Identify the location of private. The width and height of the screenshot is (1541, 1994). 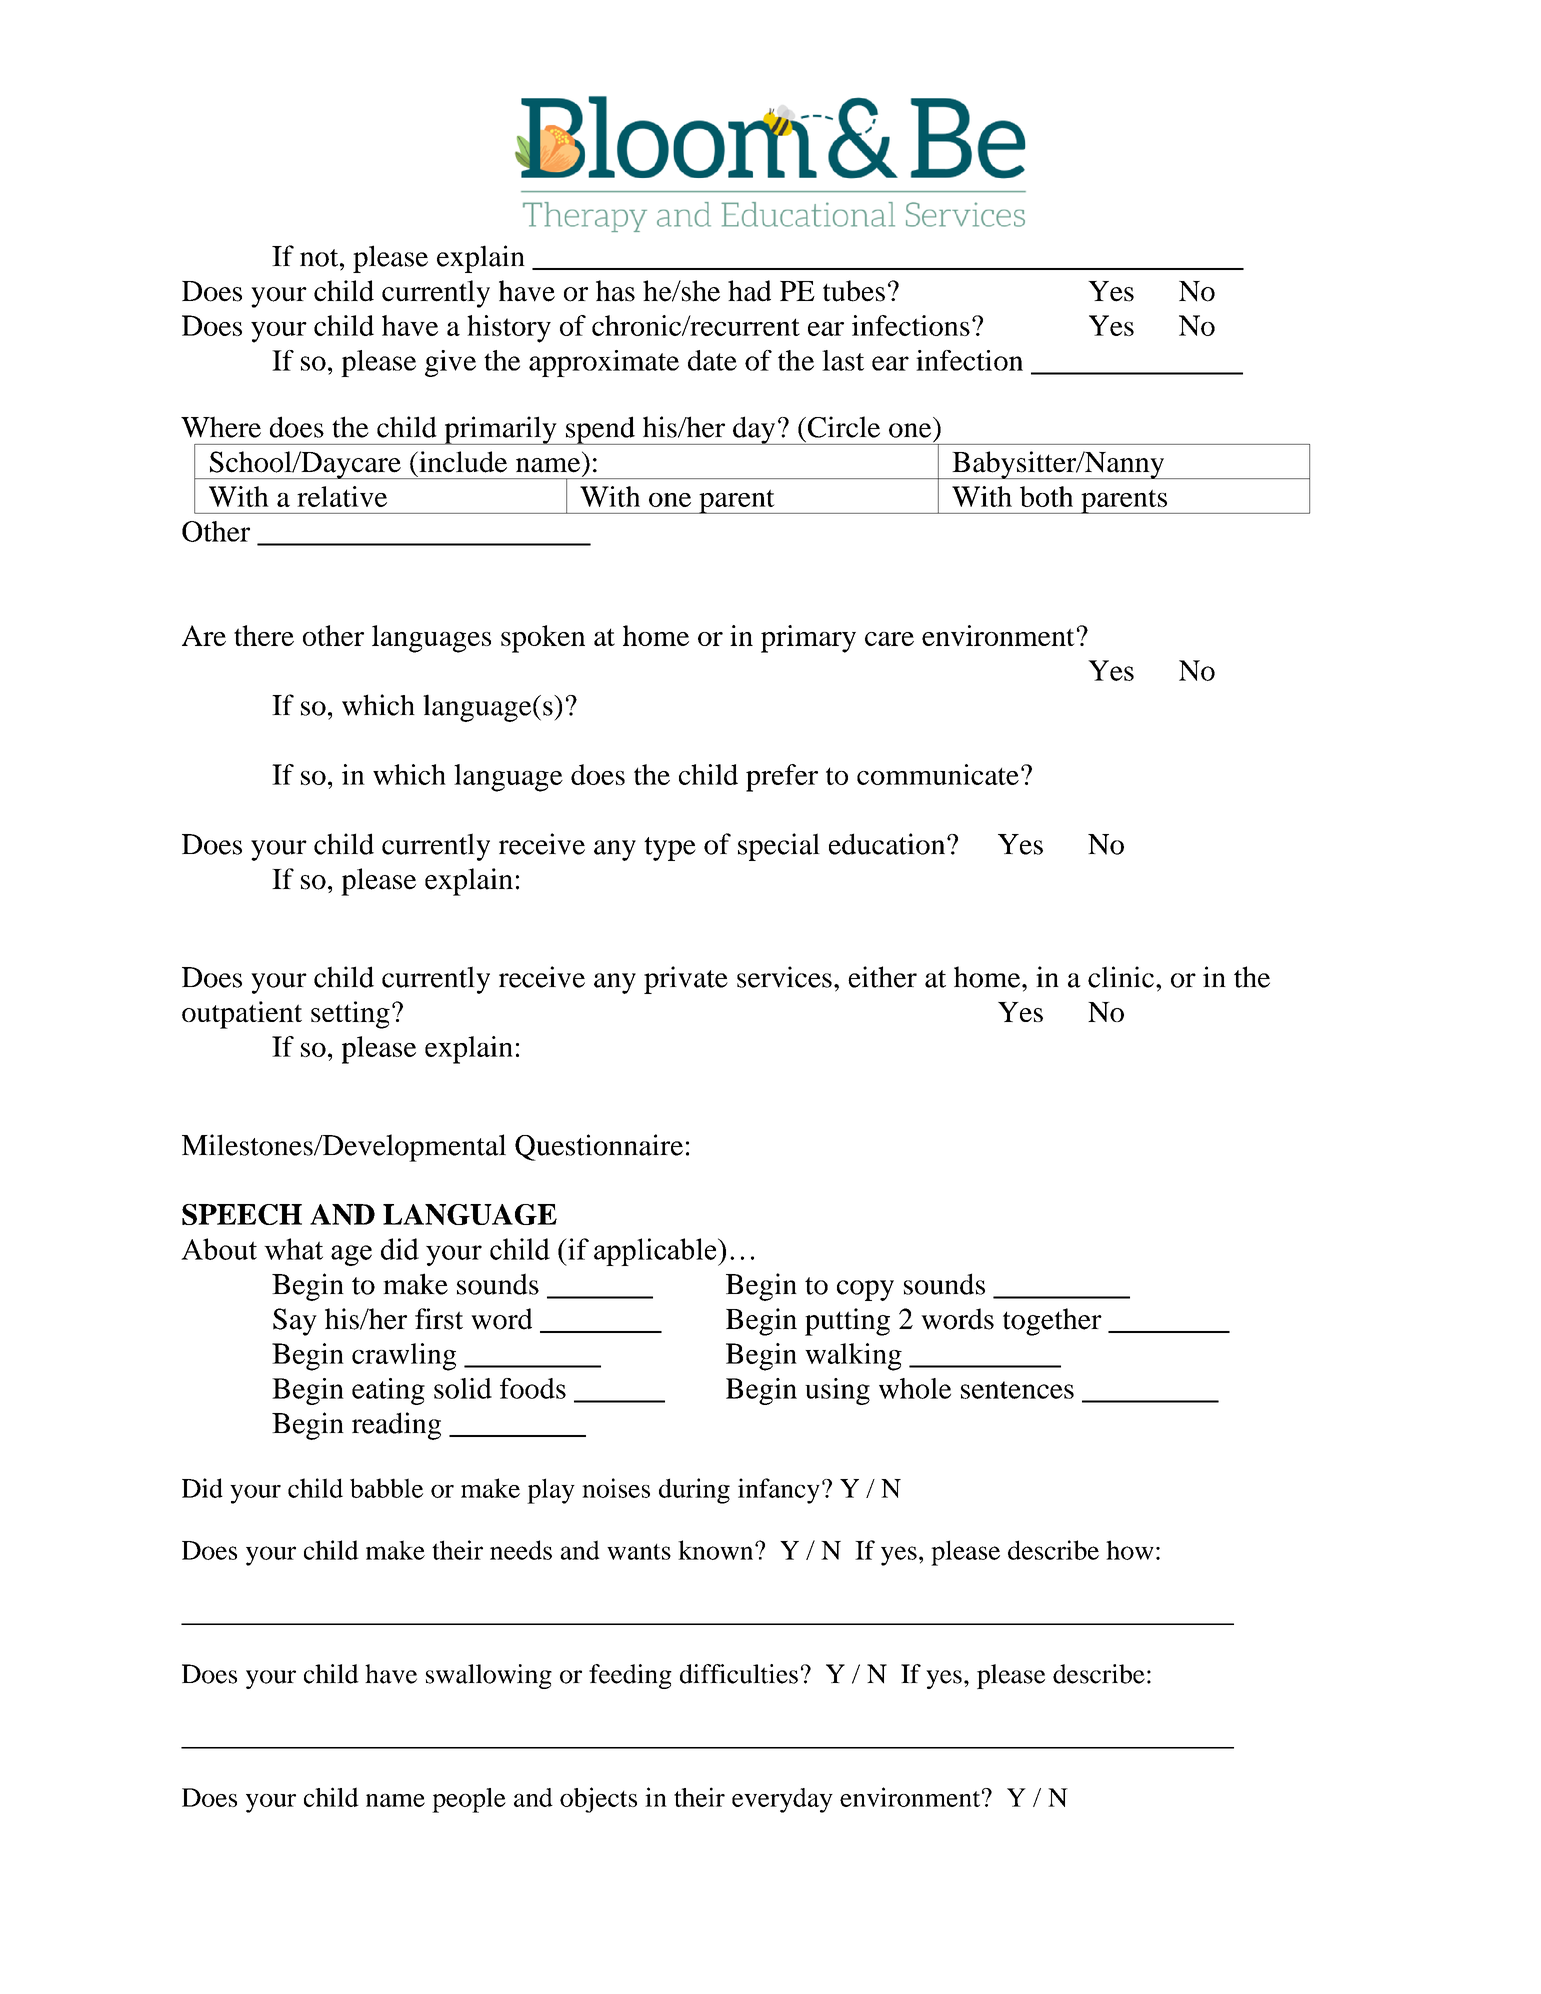
(686, 980).
